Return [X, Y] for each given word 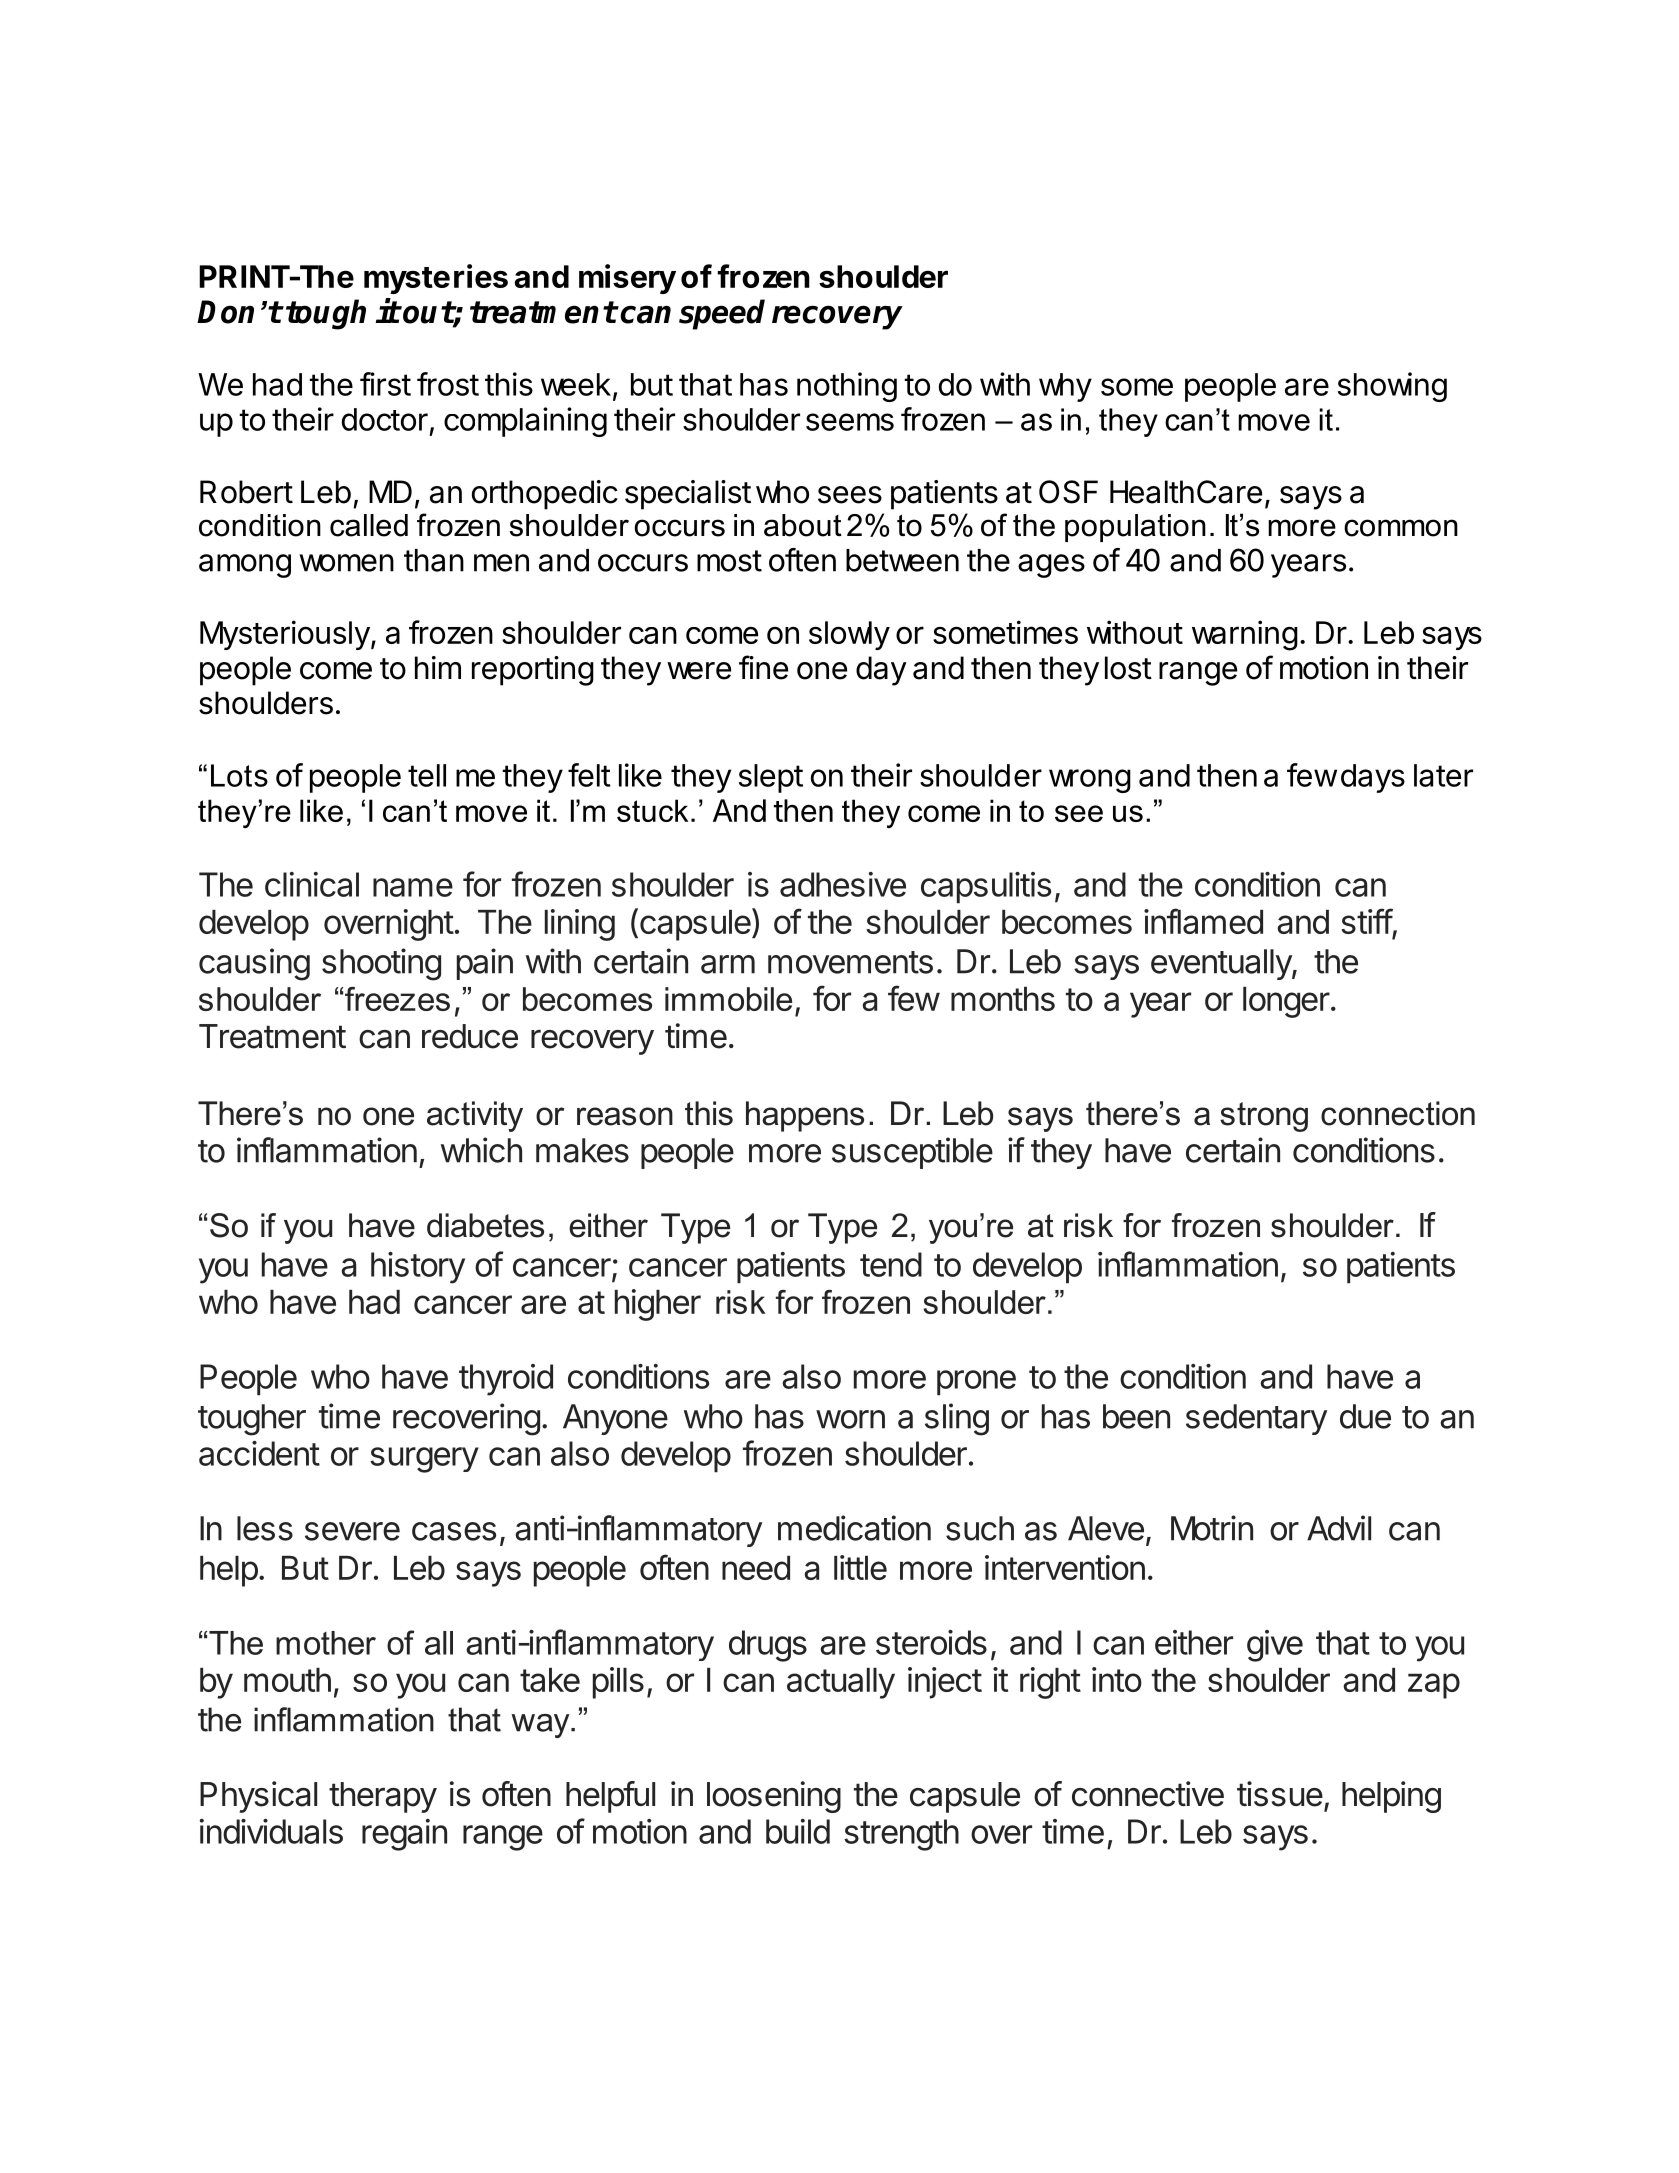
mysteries [436, 279]
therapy [383, 1797]
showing [1392, 387]
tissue [1280, 1794]
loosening [774, 1797]
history [418, 1268]
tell [427, 775]
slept [771, 778]
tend [891, 1264]
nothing [847, 387]
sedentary [1256, 1419]
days [1373, 778]
